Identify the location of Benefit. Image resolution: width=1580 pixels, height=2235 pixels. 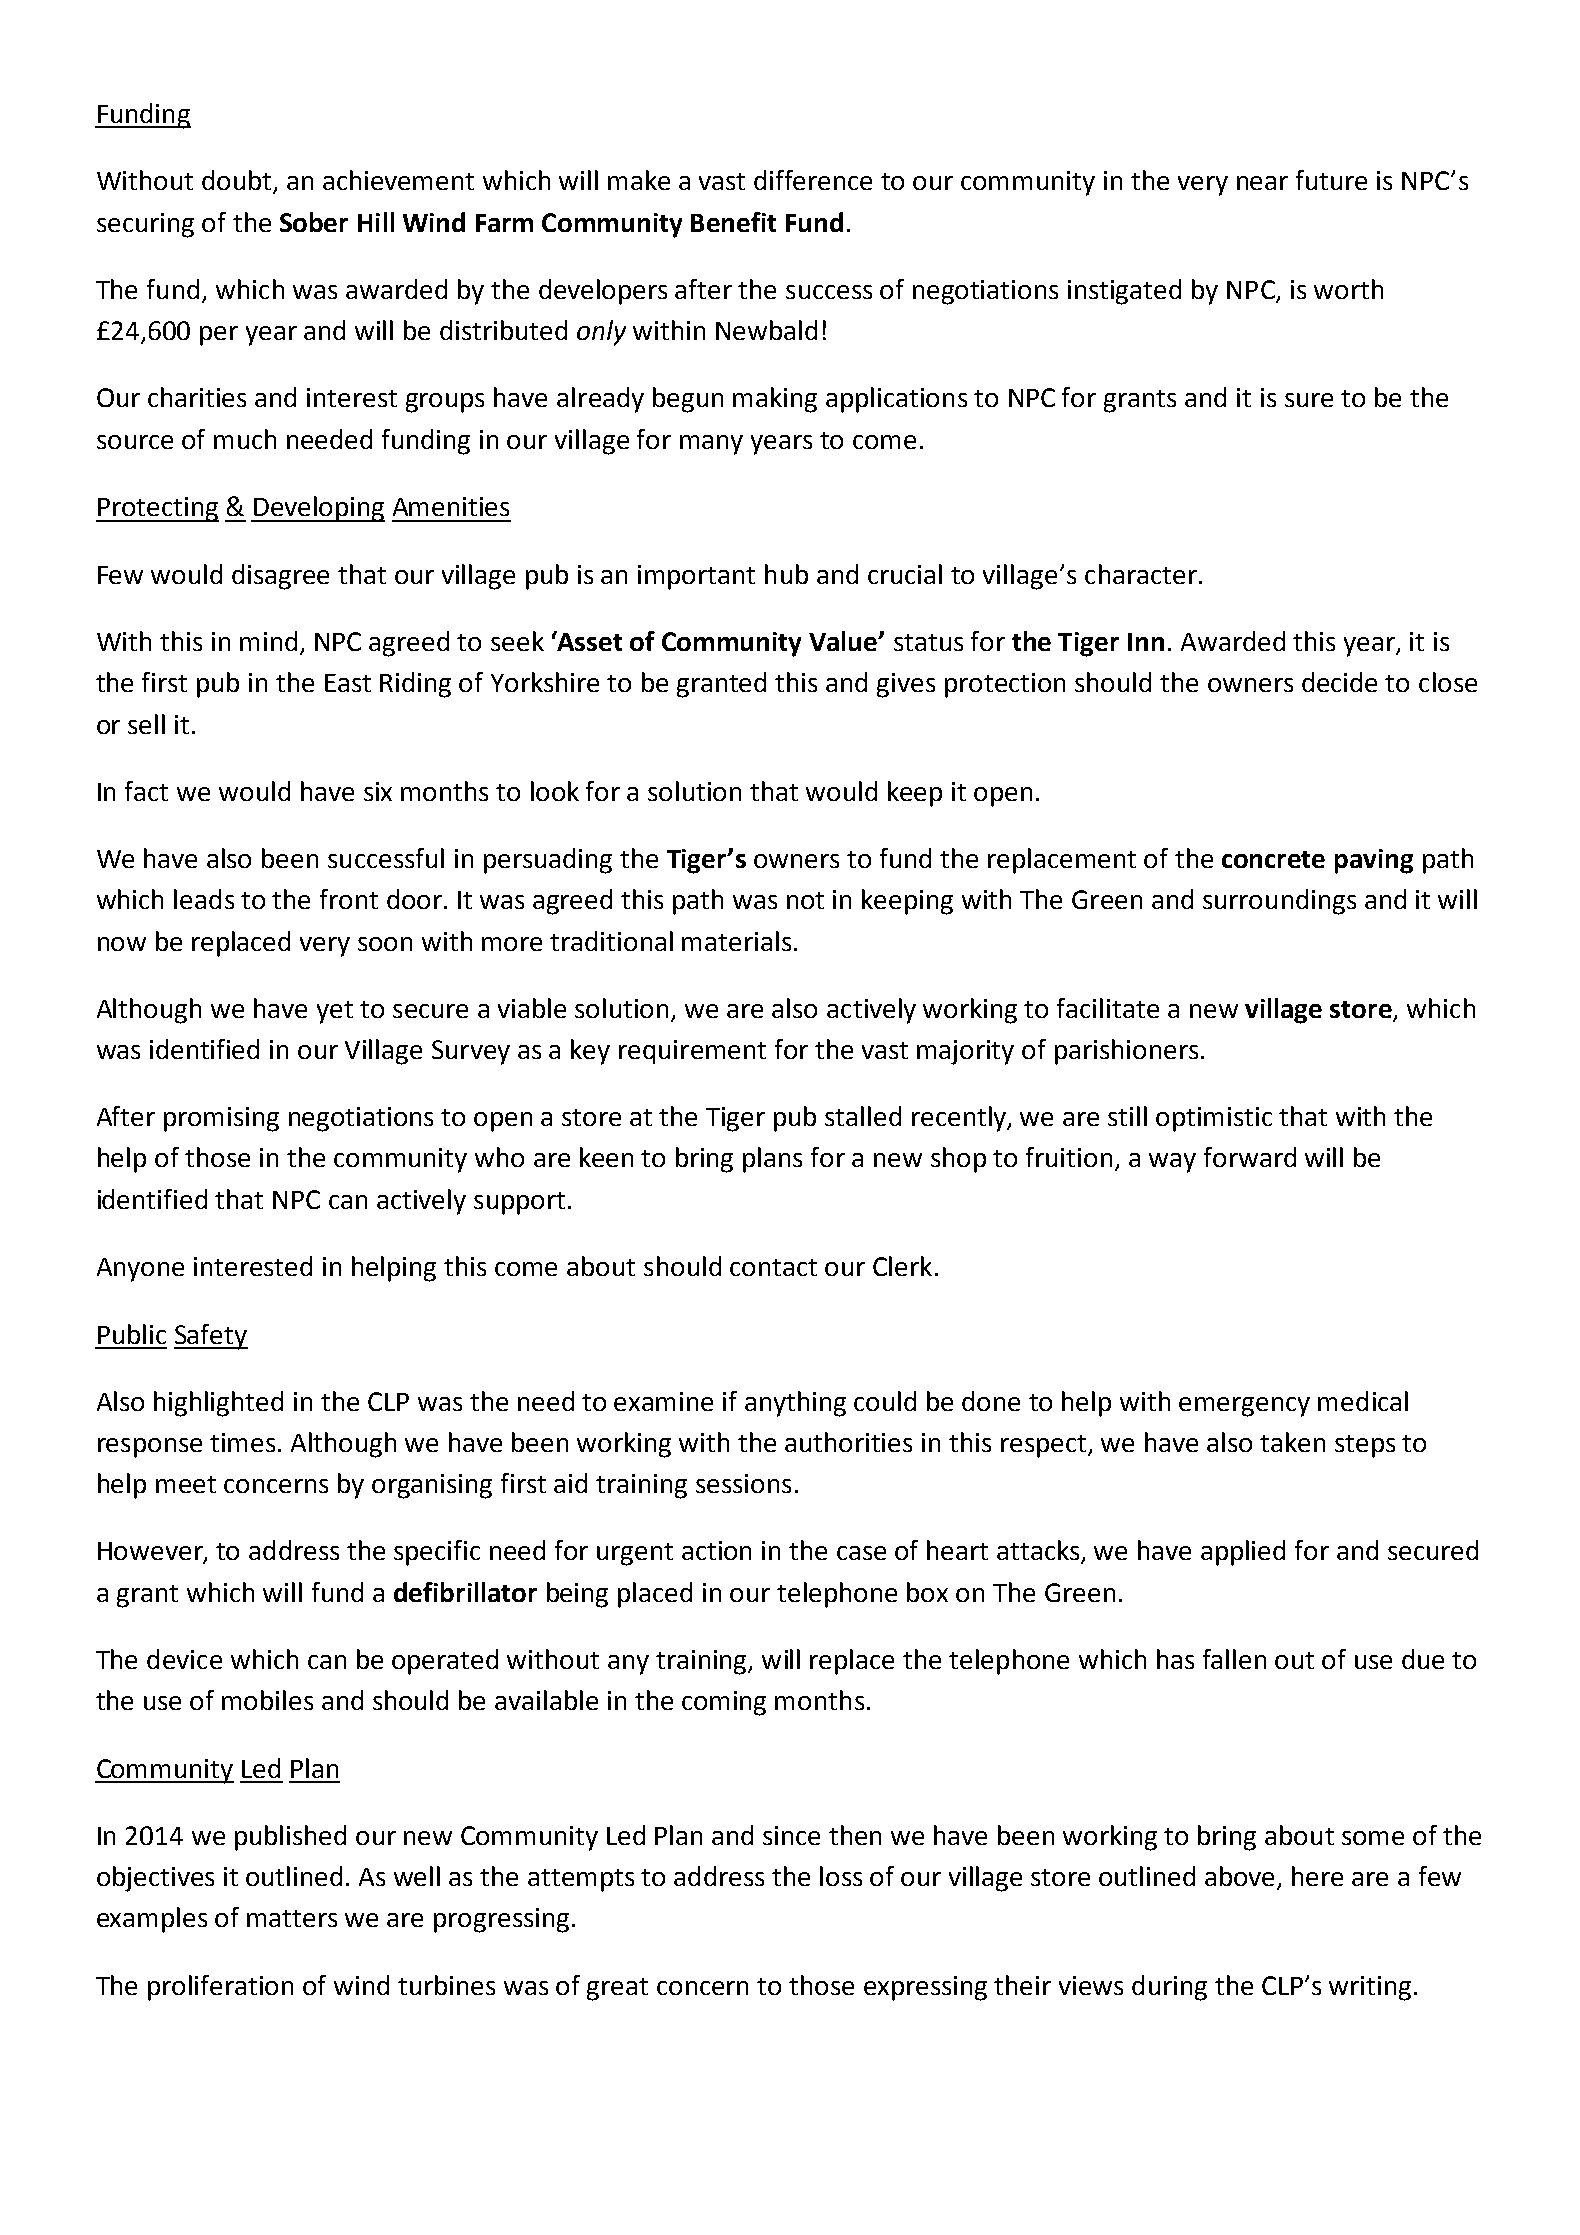
(733, 222).
